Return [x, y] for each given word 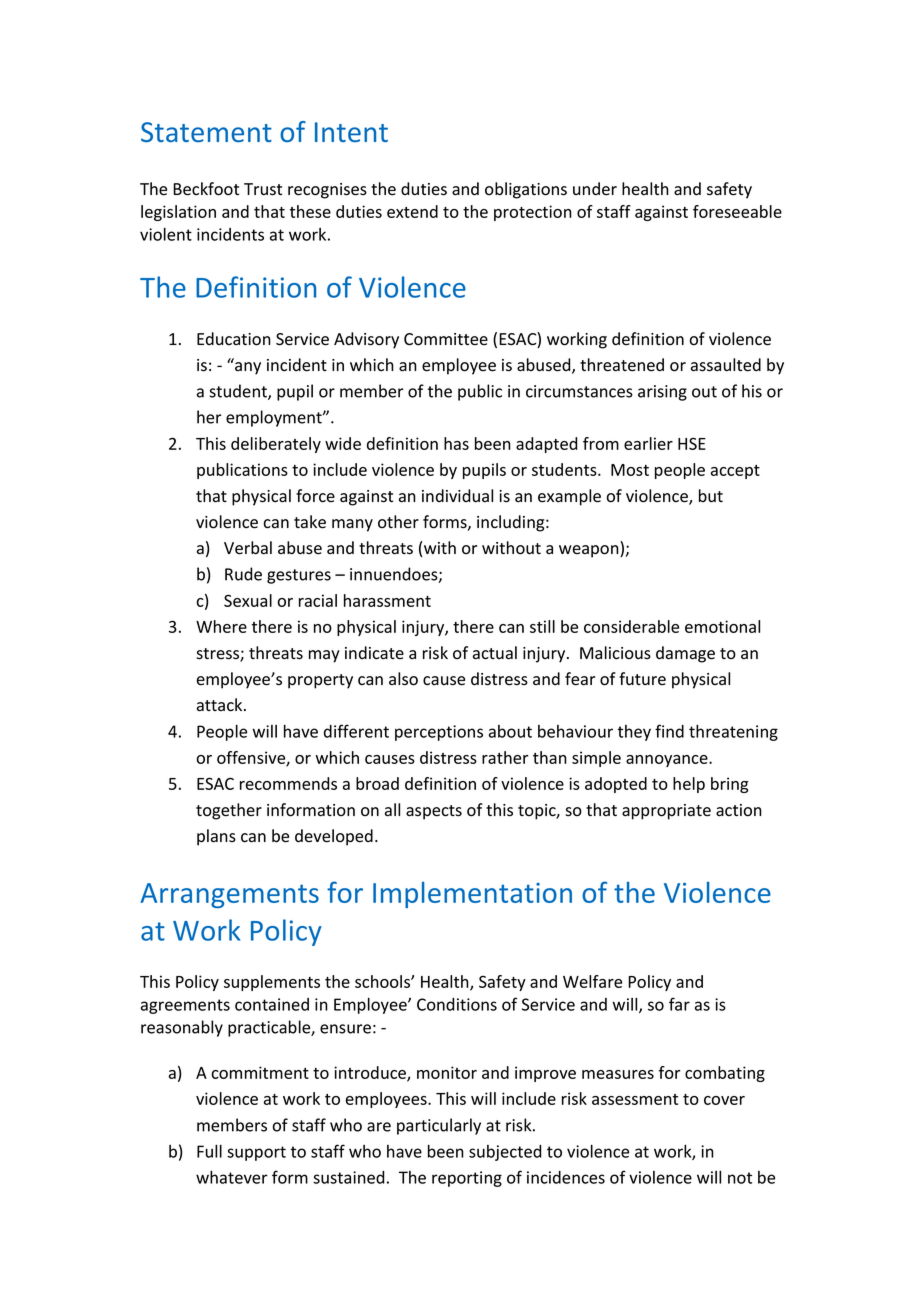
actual [495, 653]
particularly [439, 1126]
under [595, 189]
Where [221, 626]
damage [685, 654]
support [256, 1153]
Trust [263, 189]
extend [412, 211]
